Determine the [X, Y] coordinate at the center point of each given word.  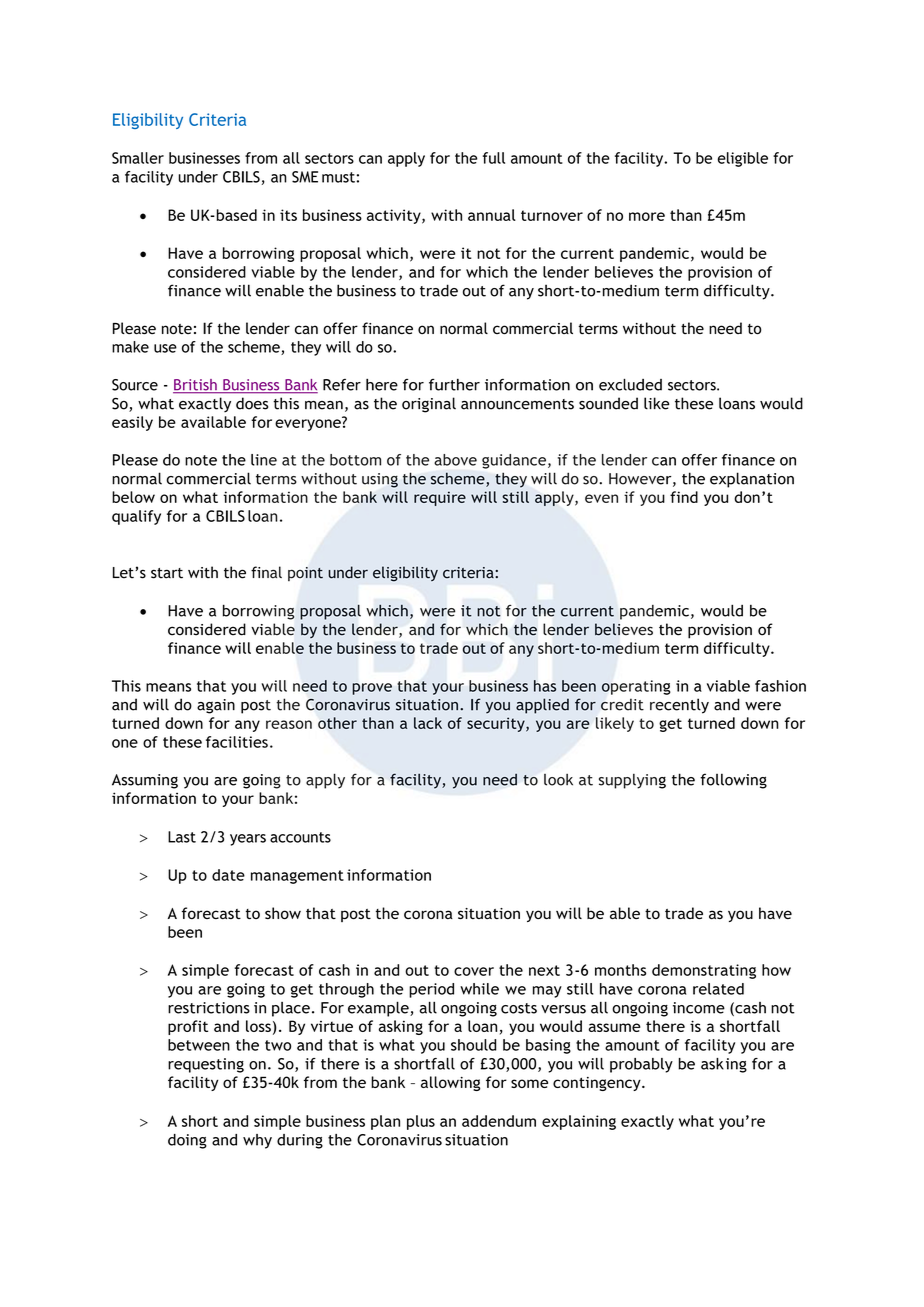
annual [492, 215]
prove [372, 689]
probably [641, 1065]
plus [421, 1122]
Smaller [138, 158]
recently [679, 706]
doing [187, 1141]
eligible [743, 159]
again [216, 706]
